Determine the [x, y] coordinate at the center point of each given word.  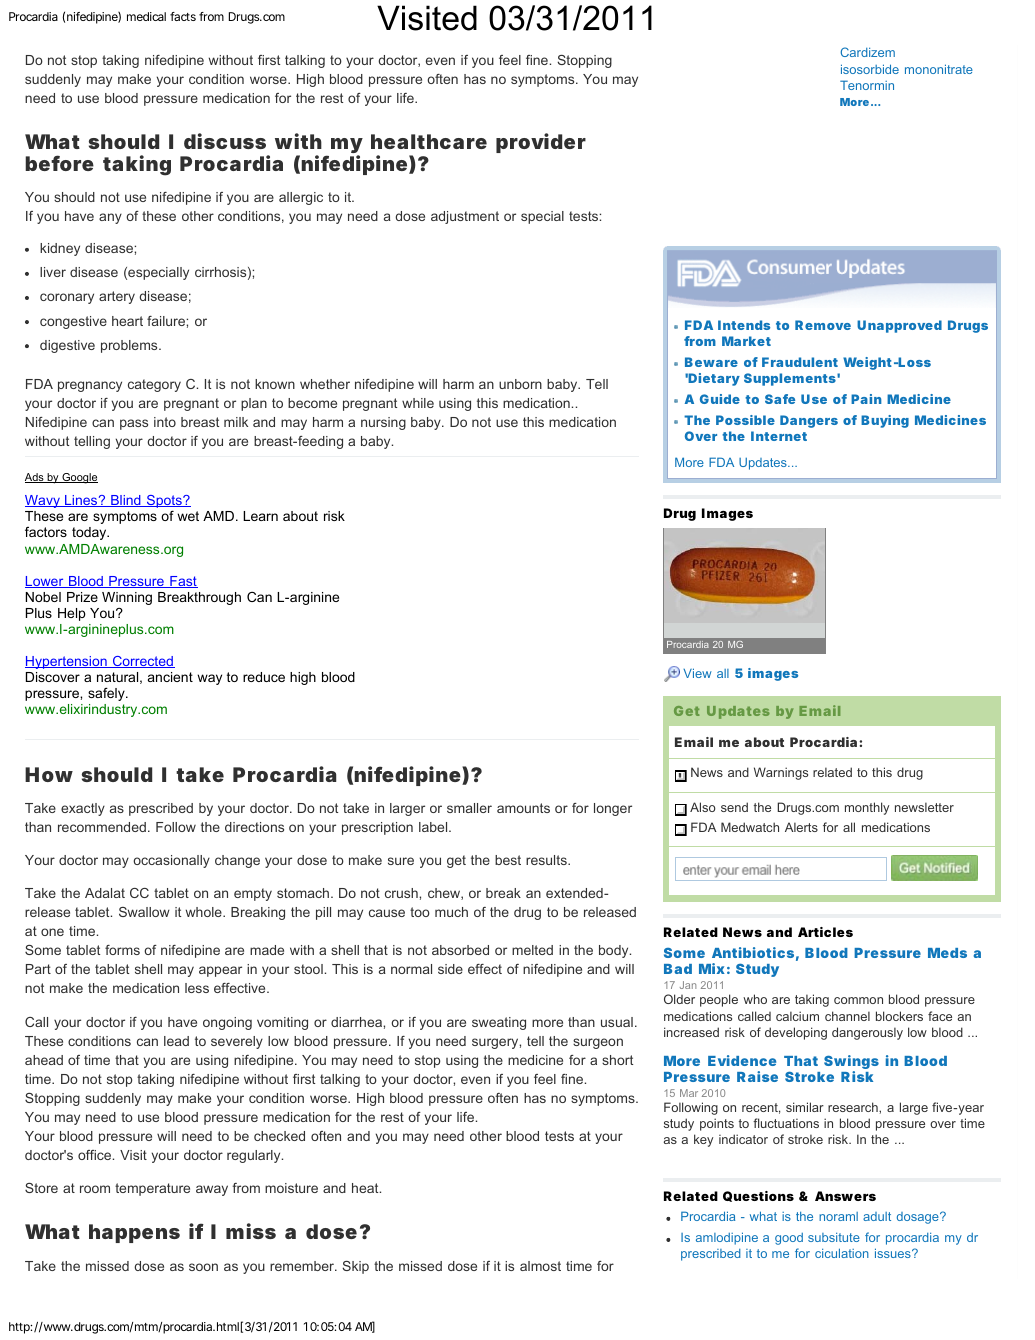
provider [541, 143]
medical [146, 16]
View [697, 673]
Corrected [143, 662]
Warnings [781, 773]
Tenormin [867, 85]
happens [134, 1233]
